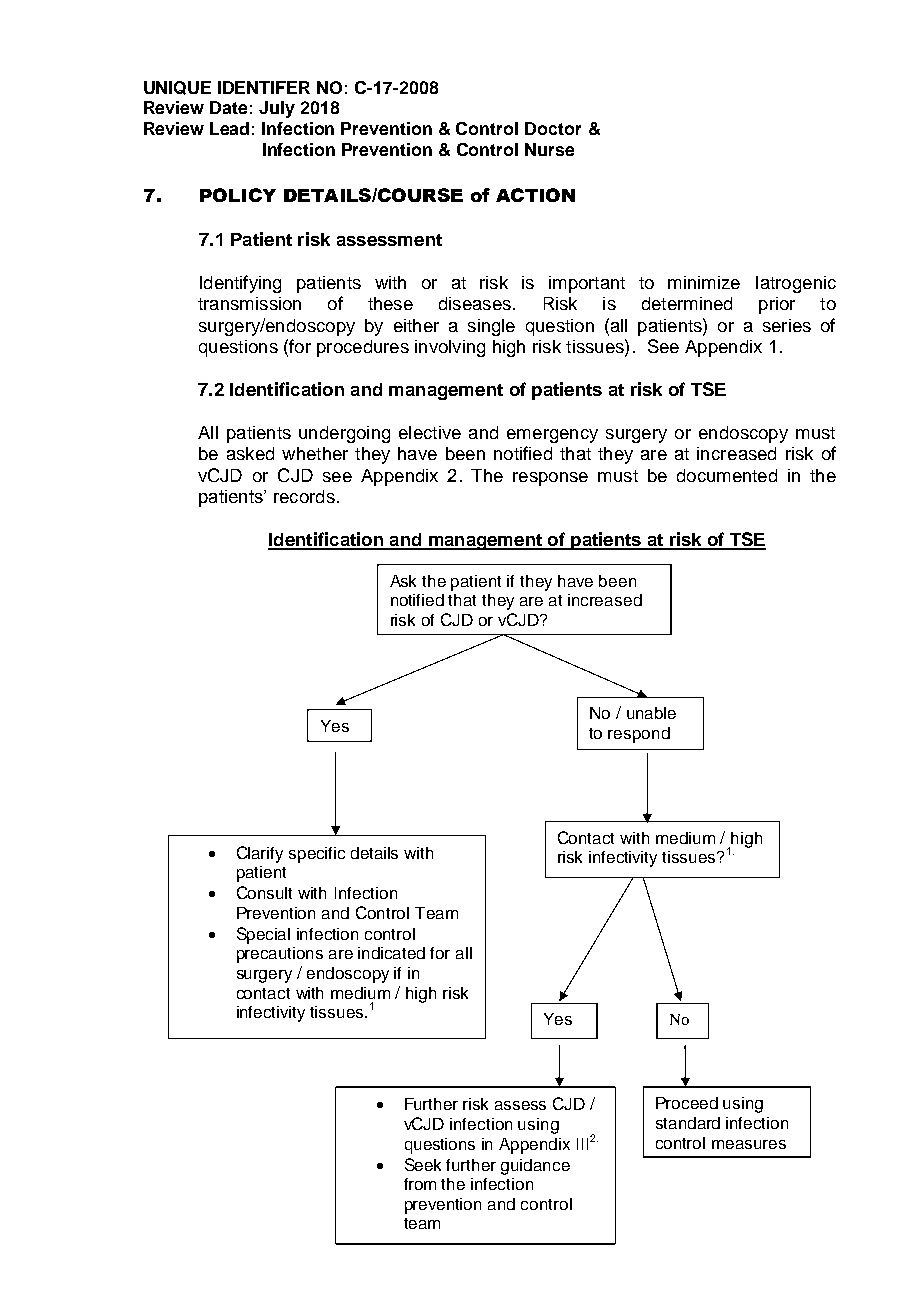  Describe the element at coordinates (304, 496) in the screenshot. I see `records` at that location.
